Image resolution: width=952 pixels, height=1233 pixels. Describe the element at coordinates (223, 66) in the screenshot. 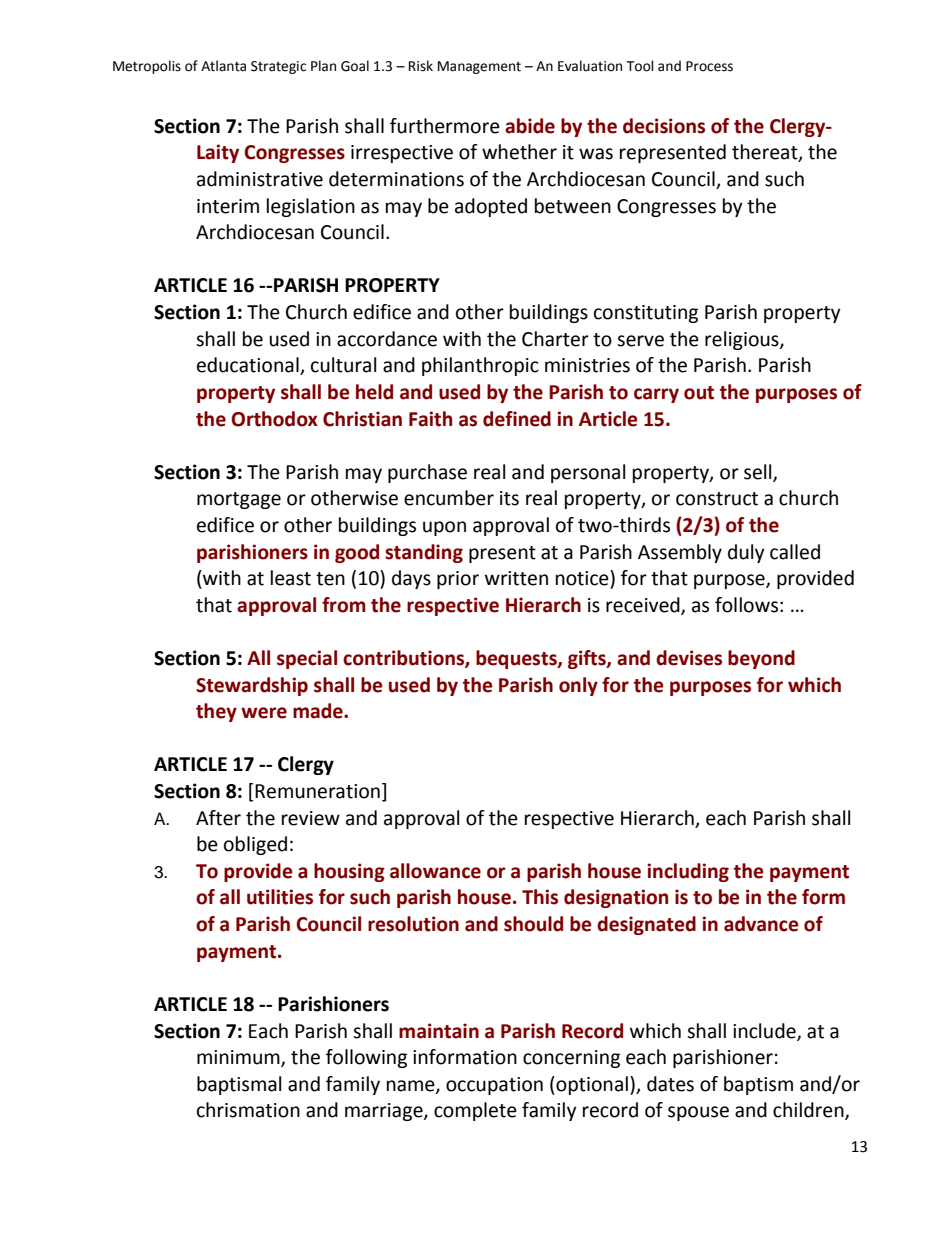

I see `Atlanta` at that location.
